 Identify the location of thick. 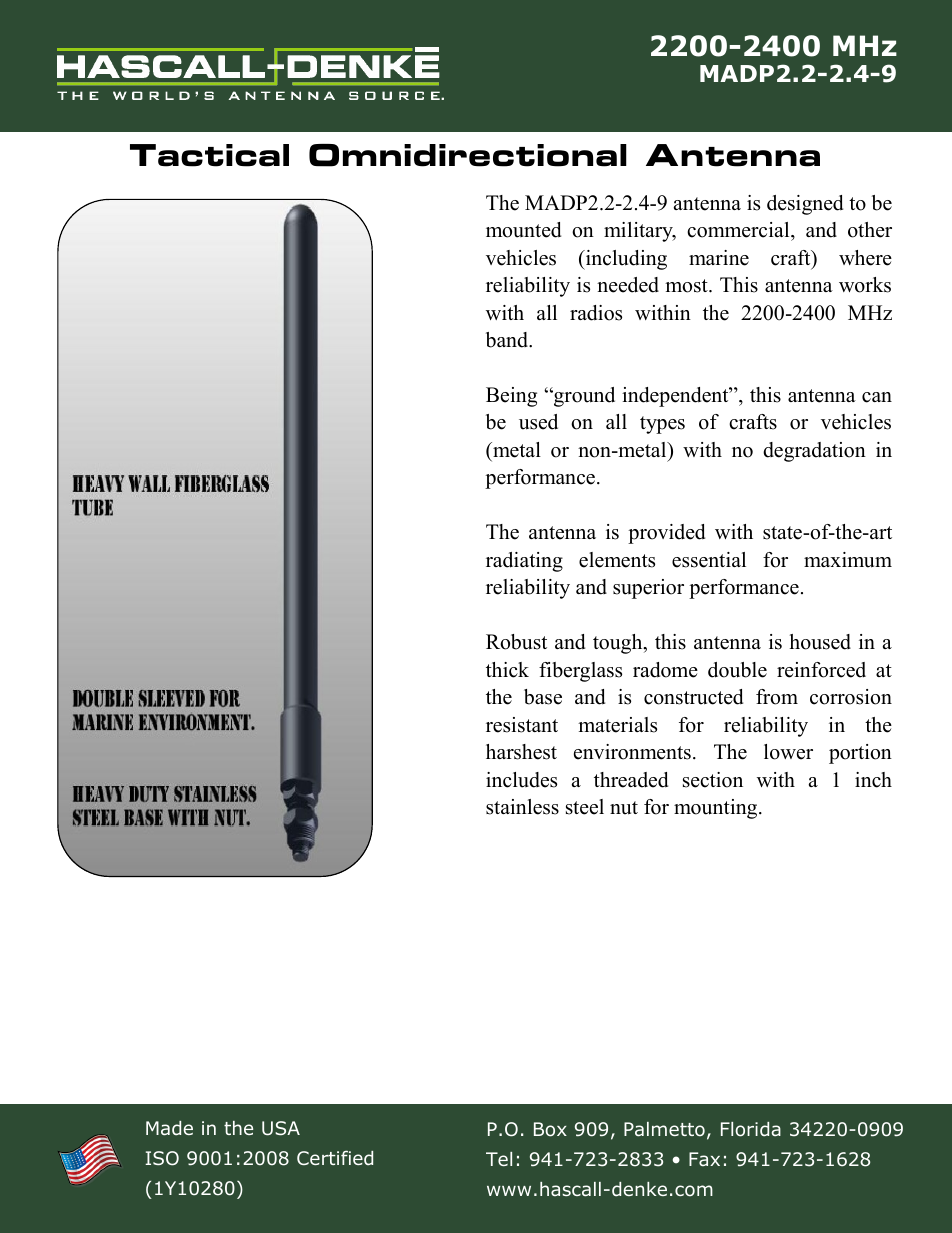
(507, 670).
